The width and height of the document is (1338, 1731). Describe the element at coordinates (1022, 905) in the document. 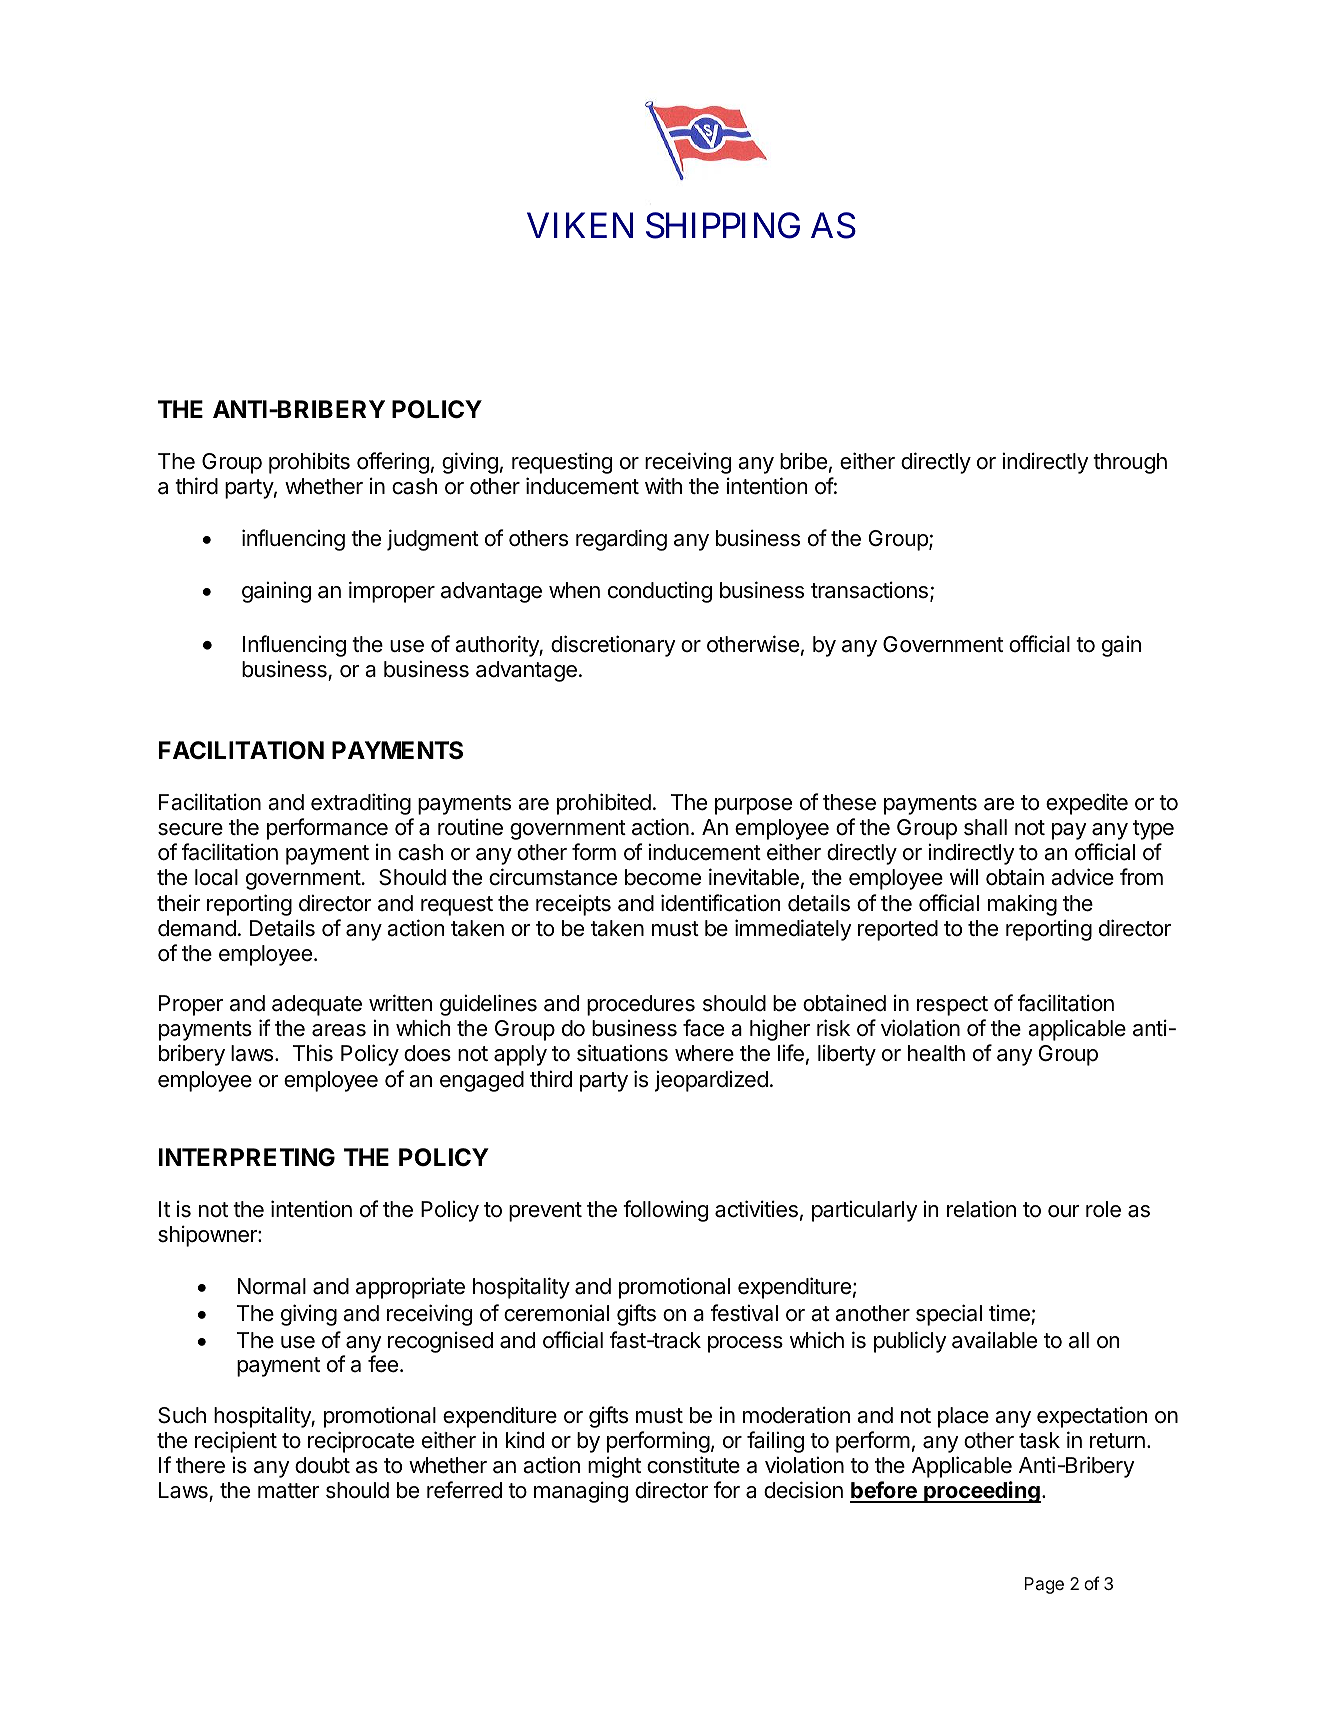

I see `making` at that location.
